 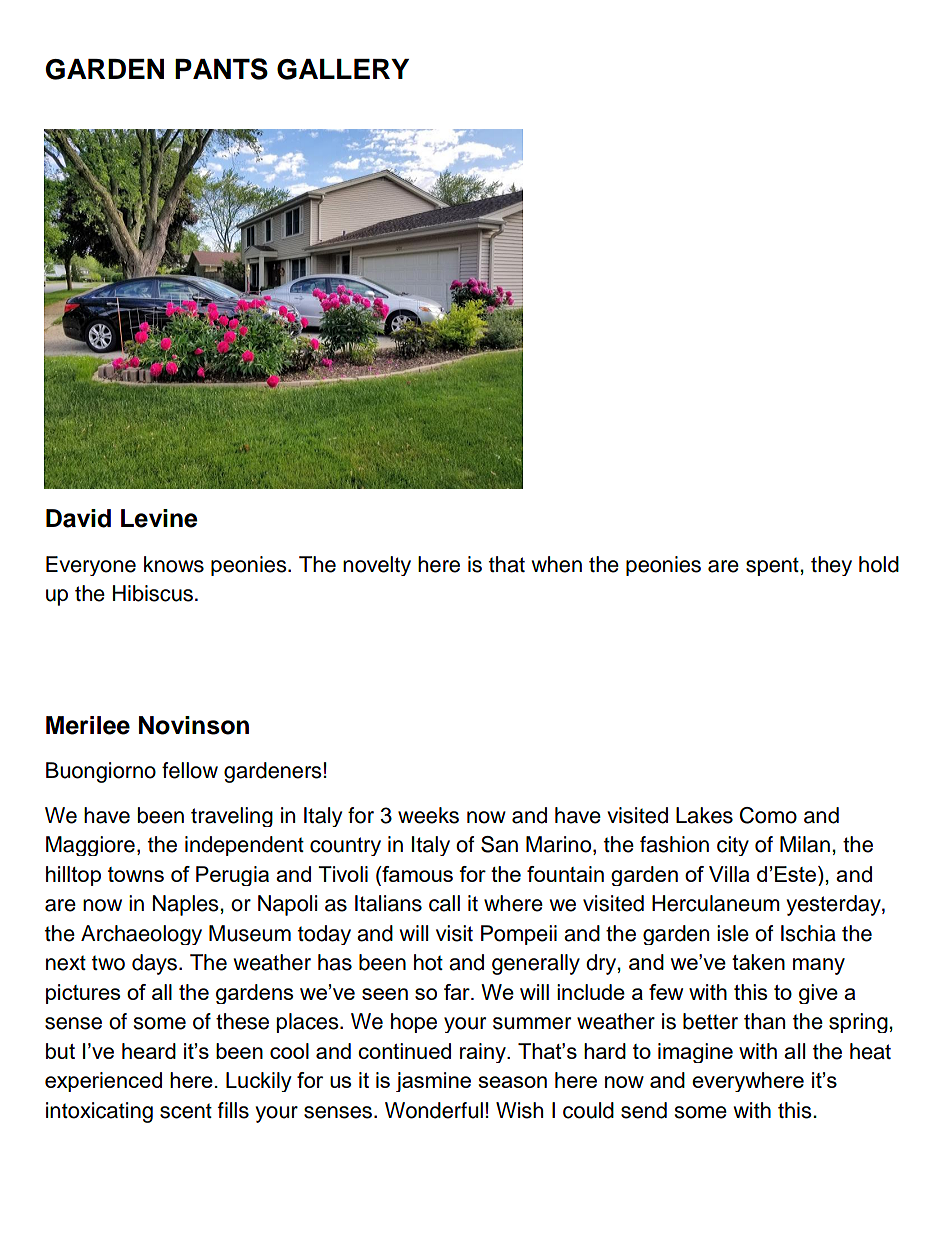 I want to click on GALLERY, so click(x=343, y=69).
